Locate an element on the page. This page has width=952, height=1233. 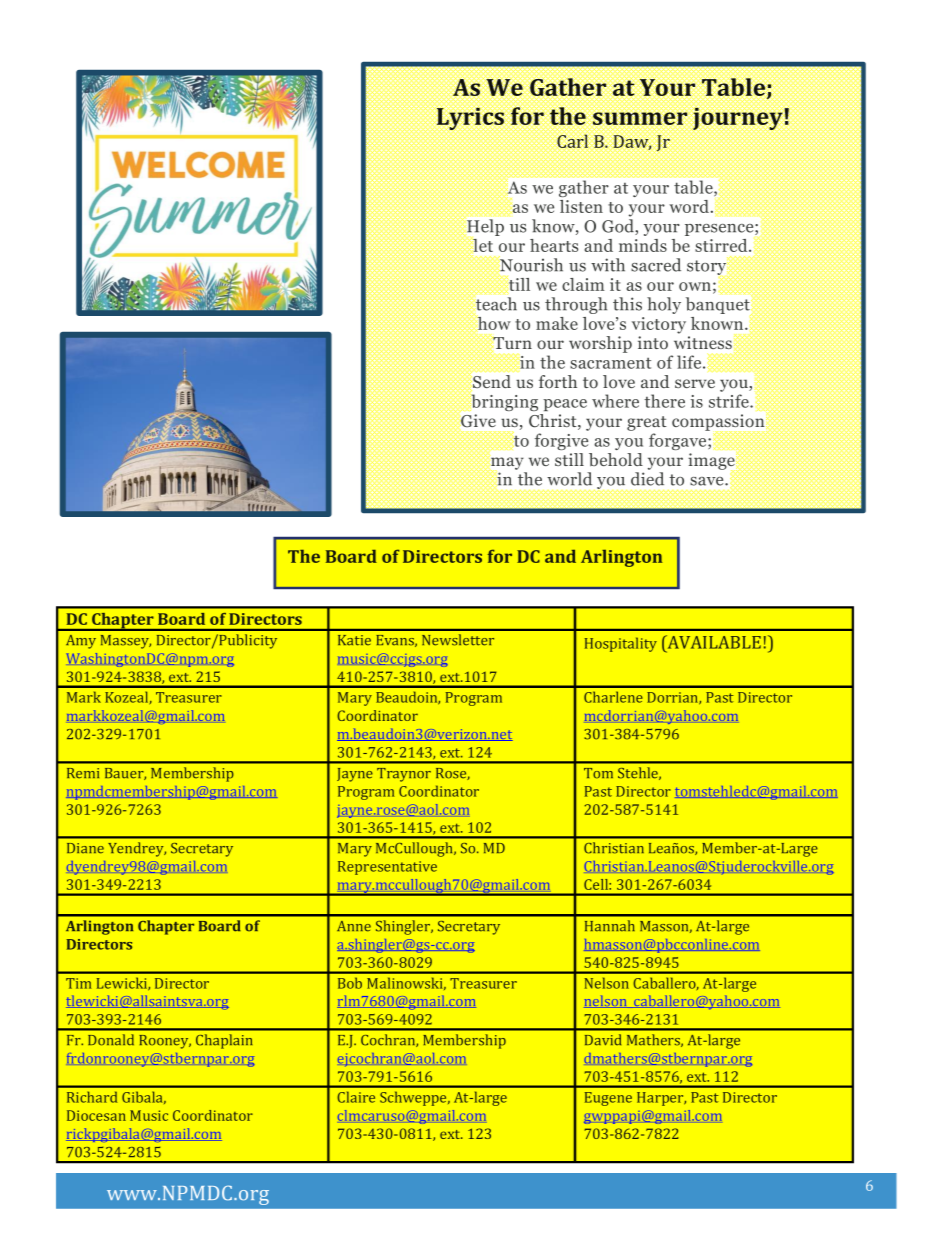
victory is located at coordinates (659, 325).
